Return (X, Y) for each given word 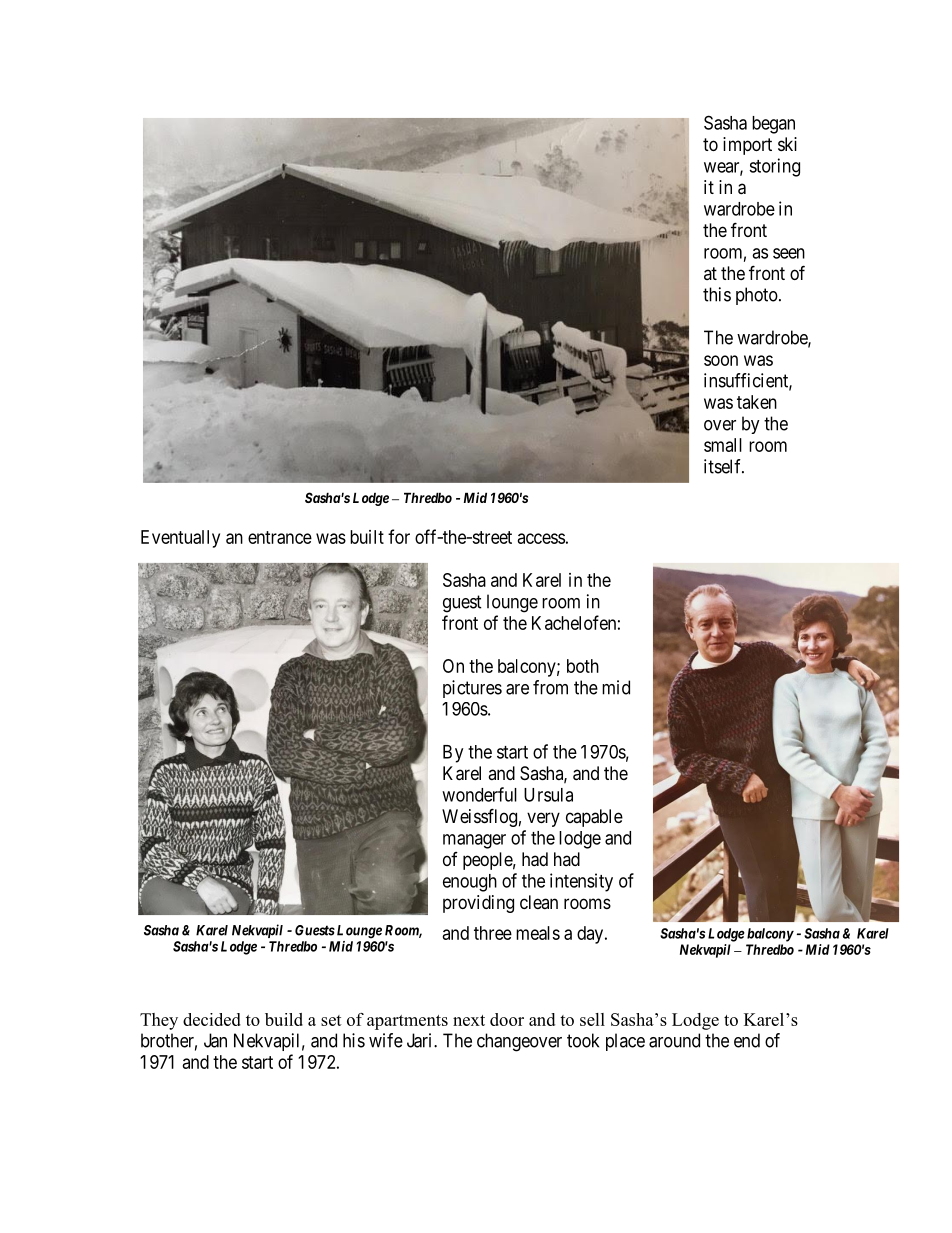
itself (724, 466)
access (541, 538)
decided (212, 1019)
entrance (280, 537)
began (773, 125)
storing (774, 167)
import (747, 146)
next (469, 1020)
